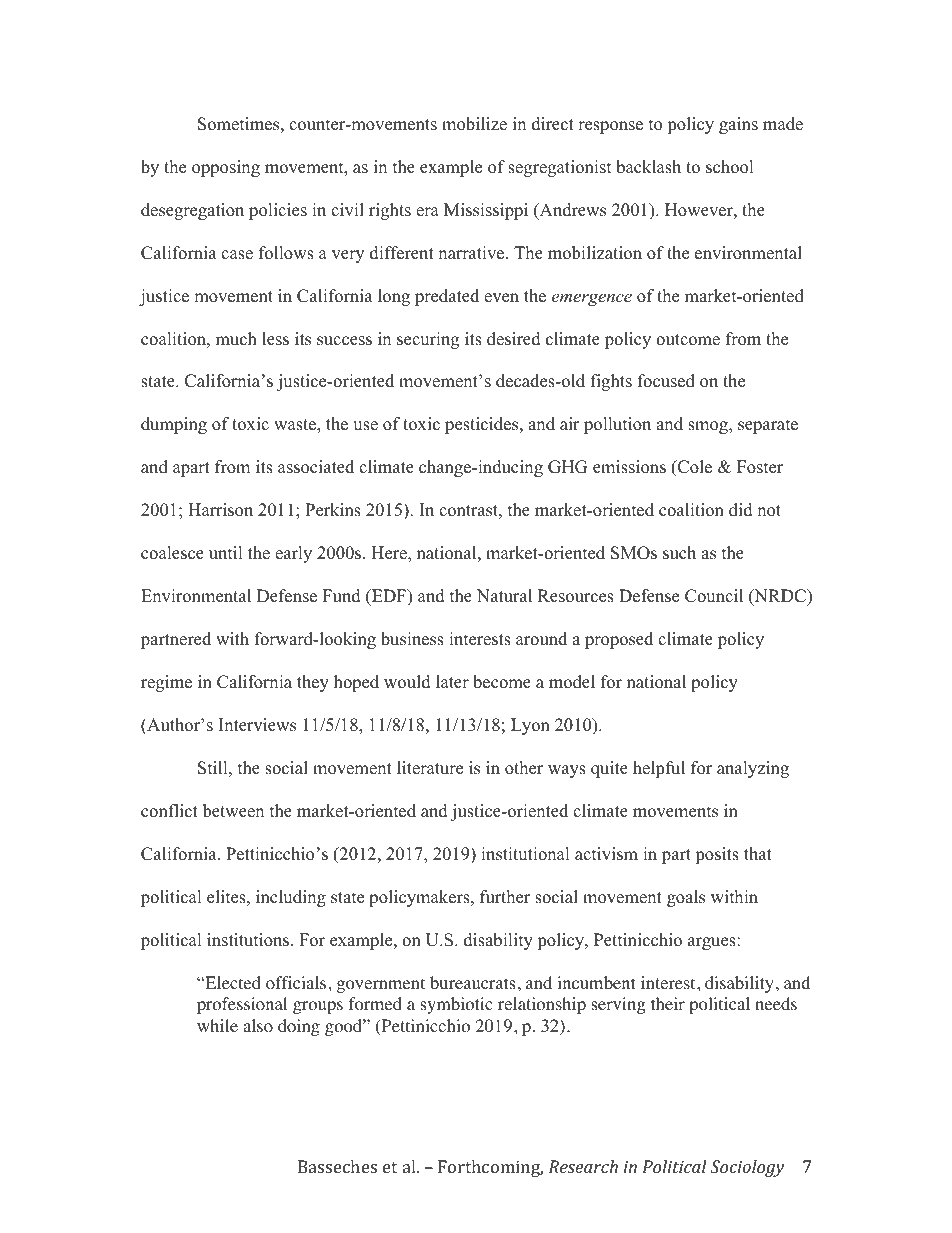 The height and width of the page is (1233, 952). I want to click on pesticides, so click(483, 425).
